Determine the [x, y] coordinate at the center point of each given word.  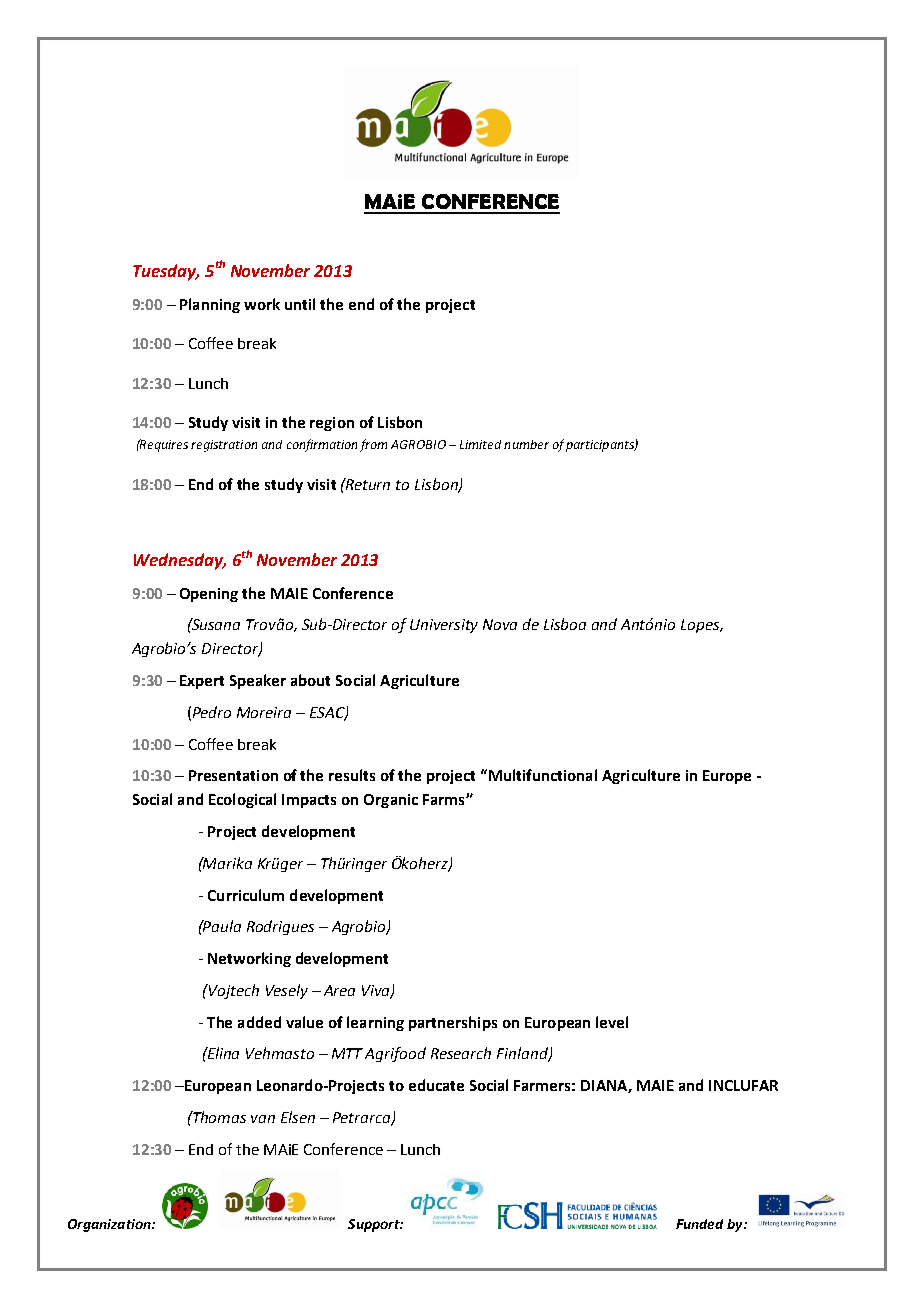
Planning [210, 305]
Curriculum [246, 895]
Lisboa [565, 624]
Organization [110, 1225]
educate [436, 1085]
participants [601, 446]
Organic [391, 801]
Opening [209, 595]
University [444, 626]
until [300, 304]
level [612, 1022]
